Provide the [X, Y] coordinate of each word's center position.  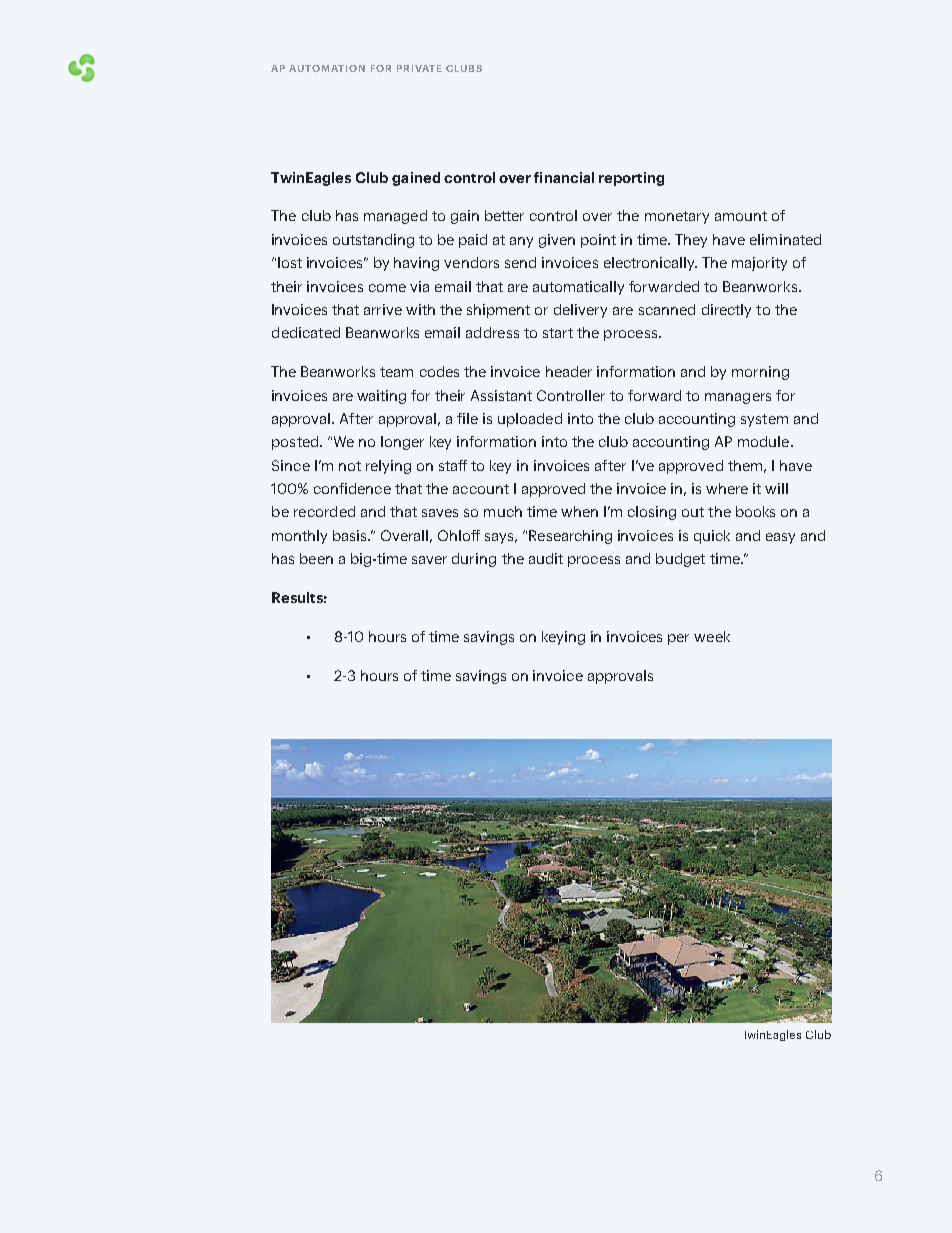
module [765, 441]
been [316, 558]
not [350, 466]
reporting [631, 179]
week [712, 636]
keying [563, 638]
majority [759, 264]
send [520, 262]
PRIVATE [419, 68]
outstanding [373, 241]
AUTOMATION [327, 68]
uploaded [530, 420]
